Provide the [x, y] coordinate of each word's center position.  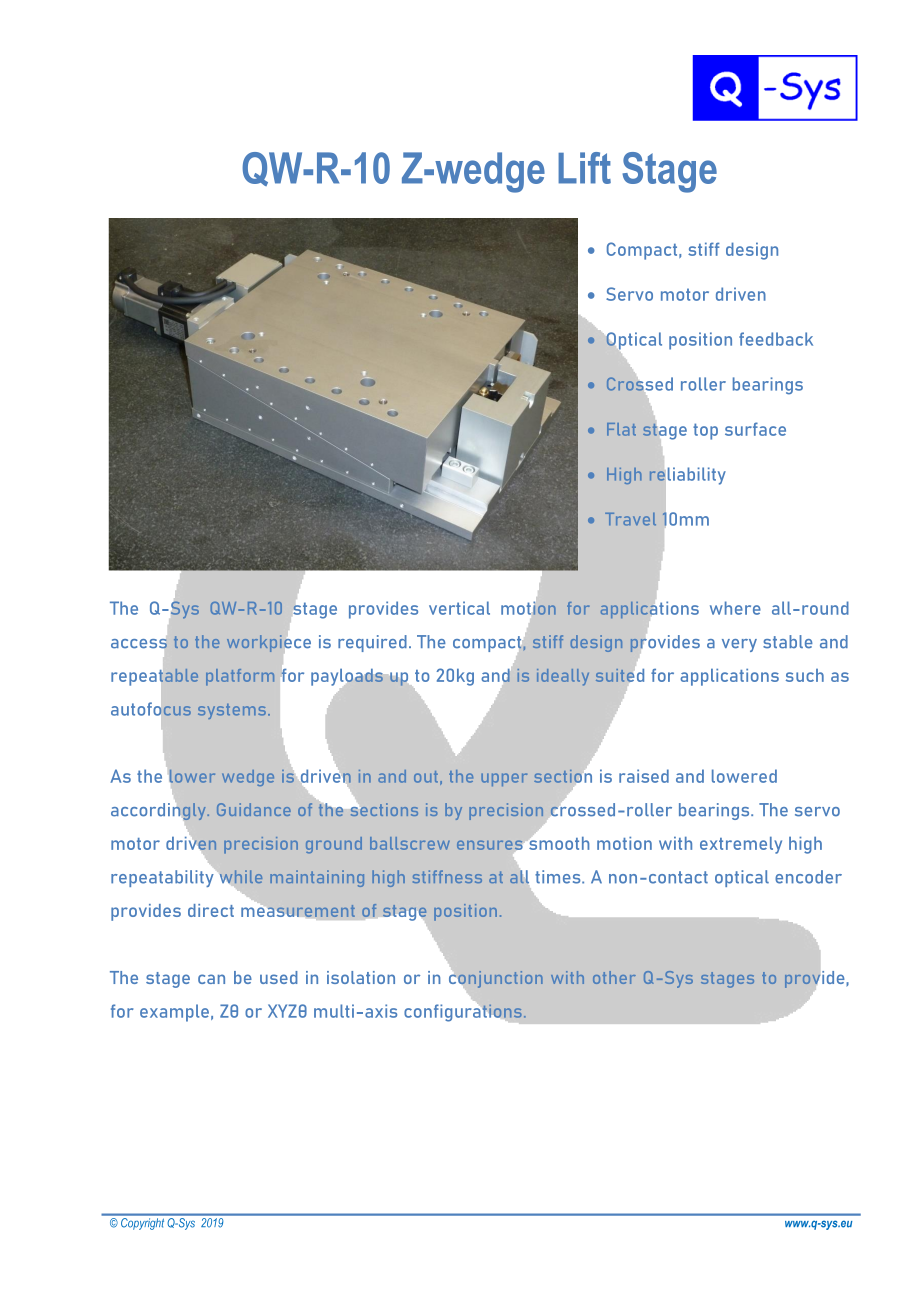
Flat [621, 429]
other [614, 977]
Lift [584, 168]
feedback [776, 339]
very [739, 645]
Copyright [142, 1224]
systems [232, 711]
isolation [361, 977]
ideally [563, 677]
